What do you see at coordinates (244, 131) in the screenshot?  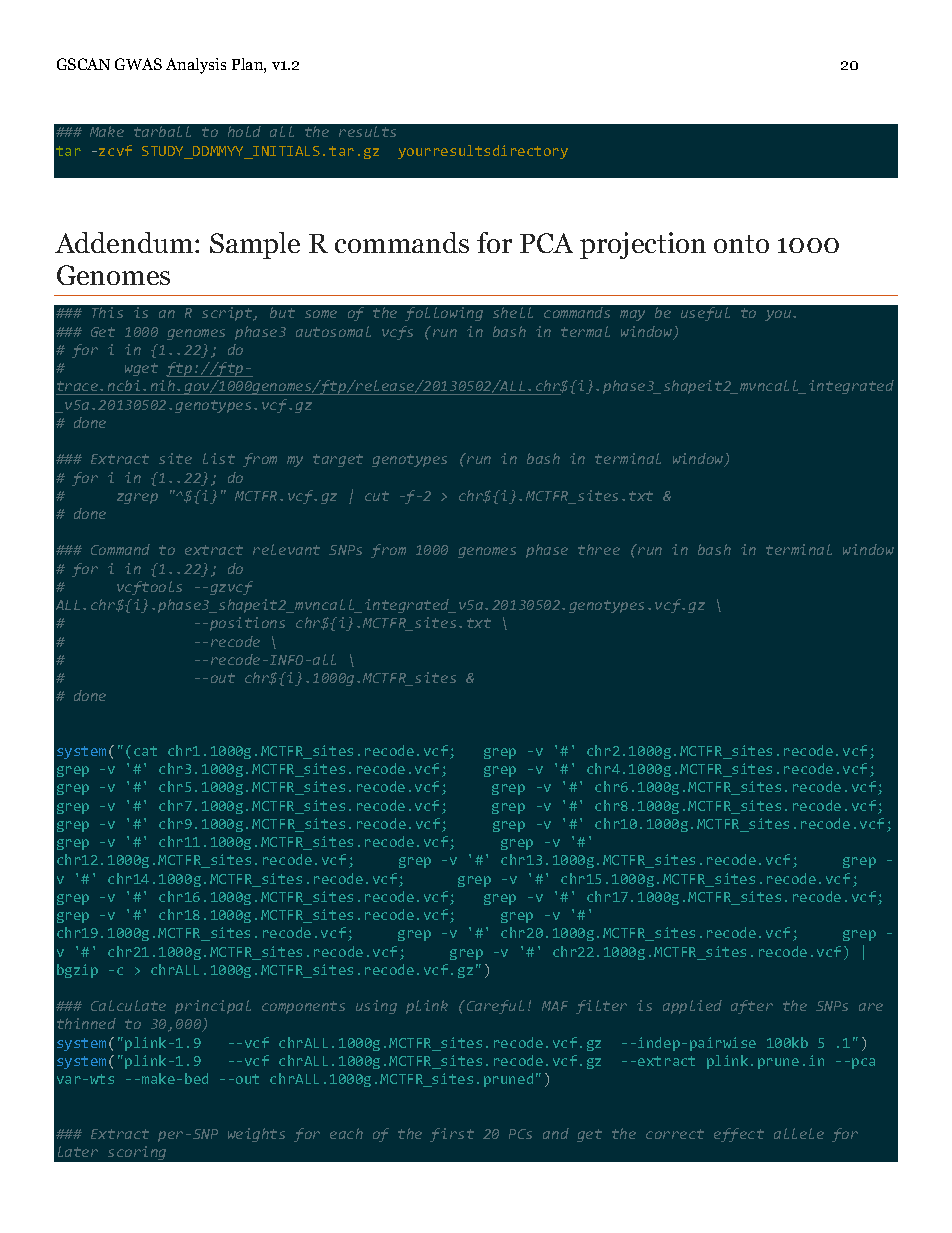 I see `hold` at bounding box center [244, 131].
